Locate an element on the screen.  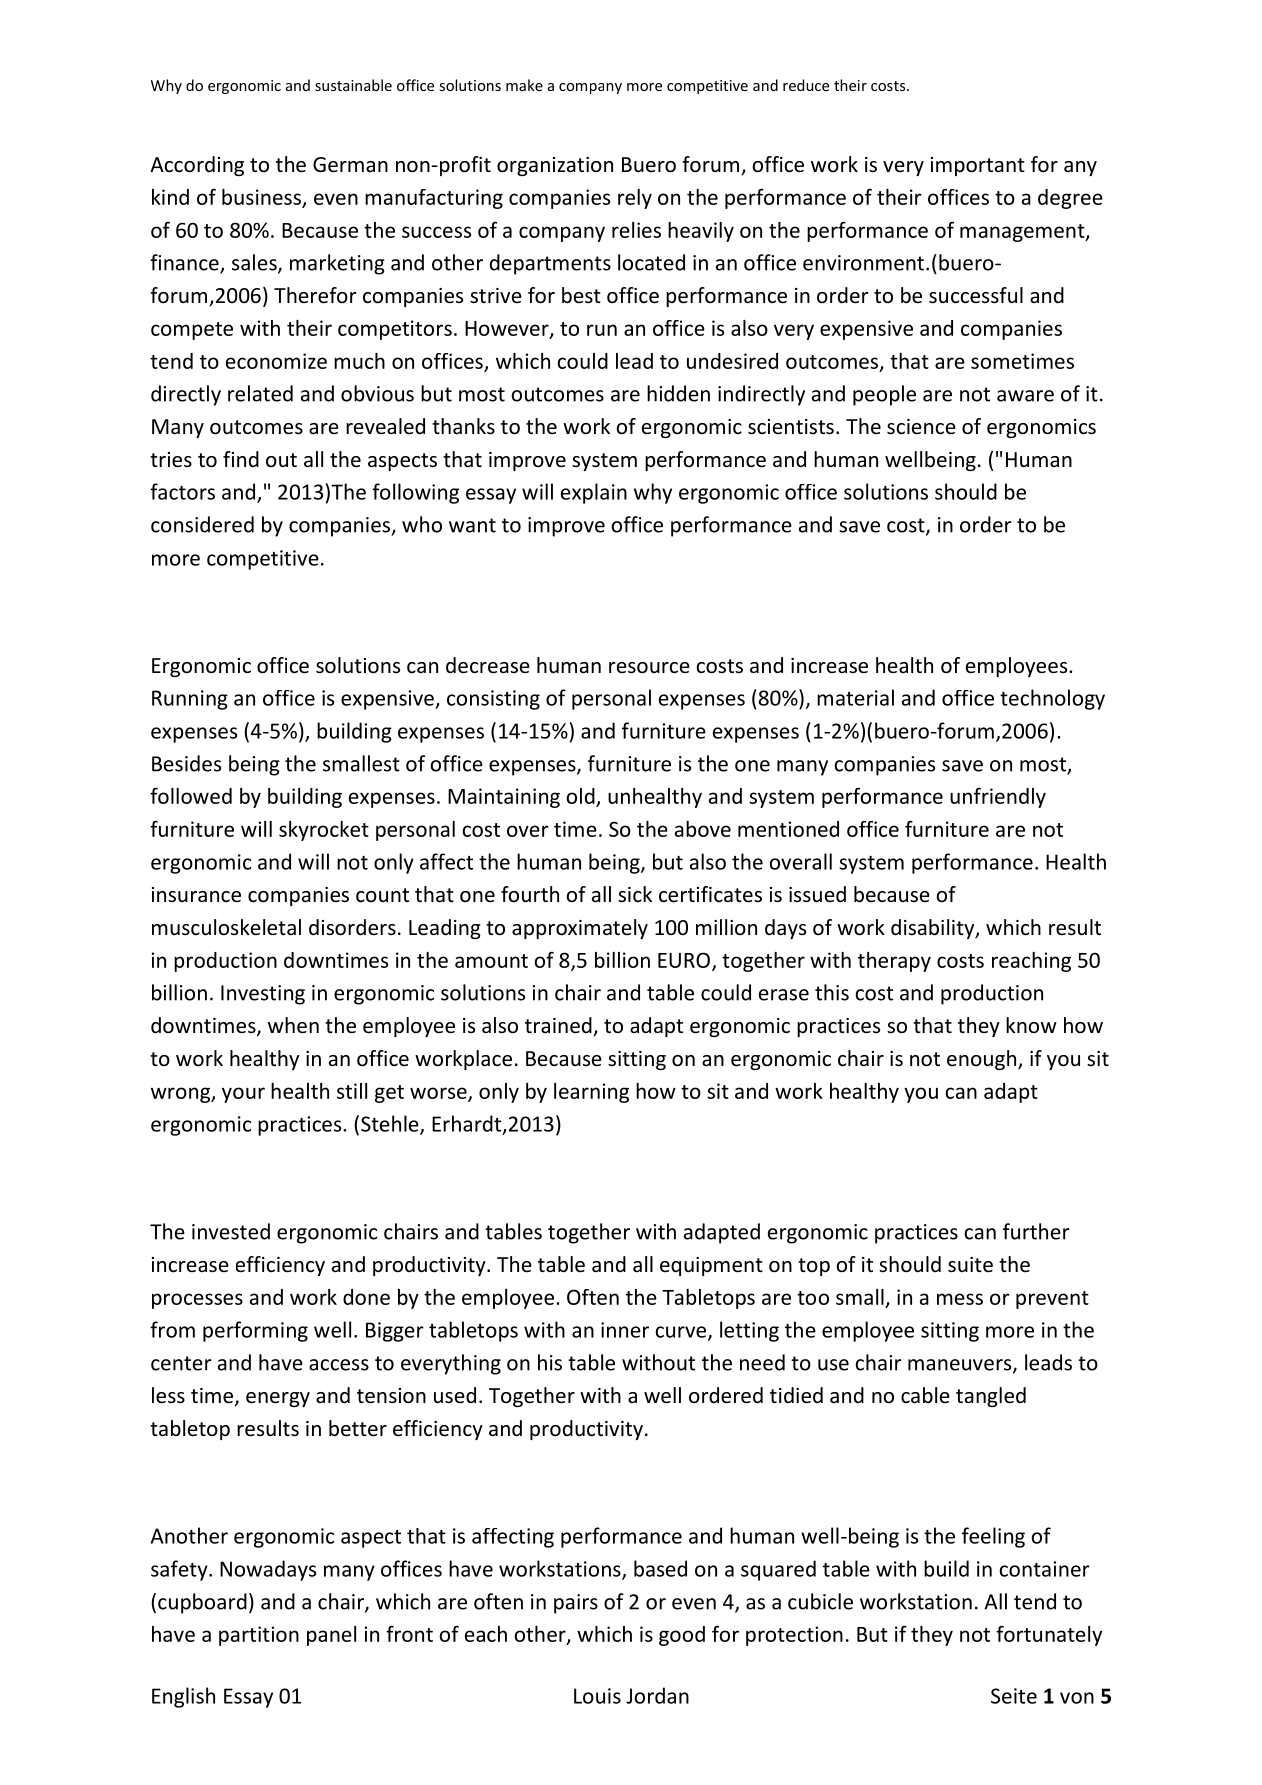
business is located at coordinates (262, 198).
